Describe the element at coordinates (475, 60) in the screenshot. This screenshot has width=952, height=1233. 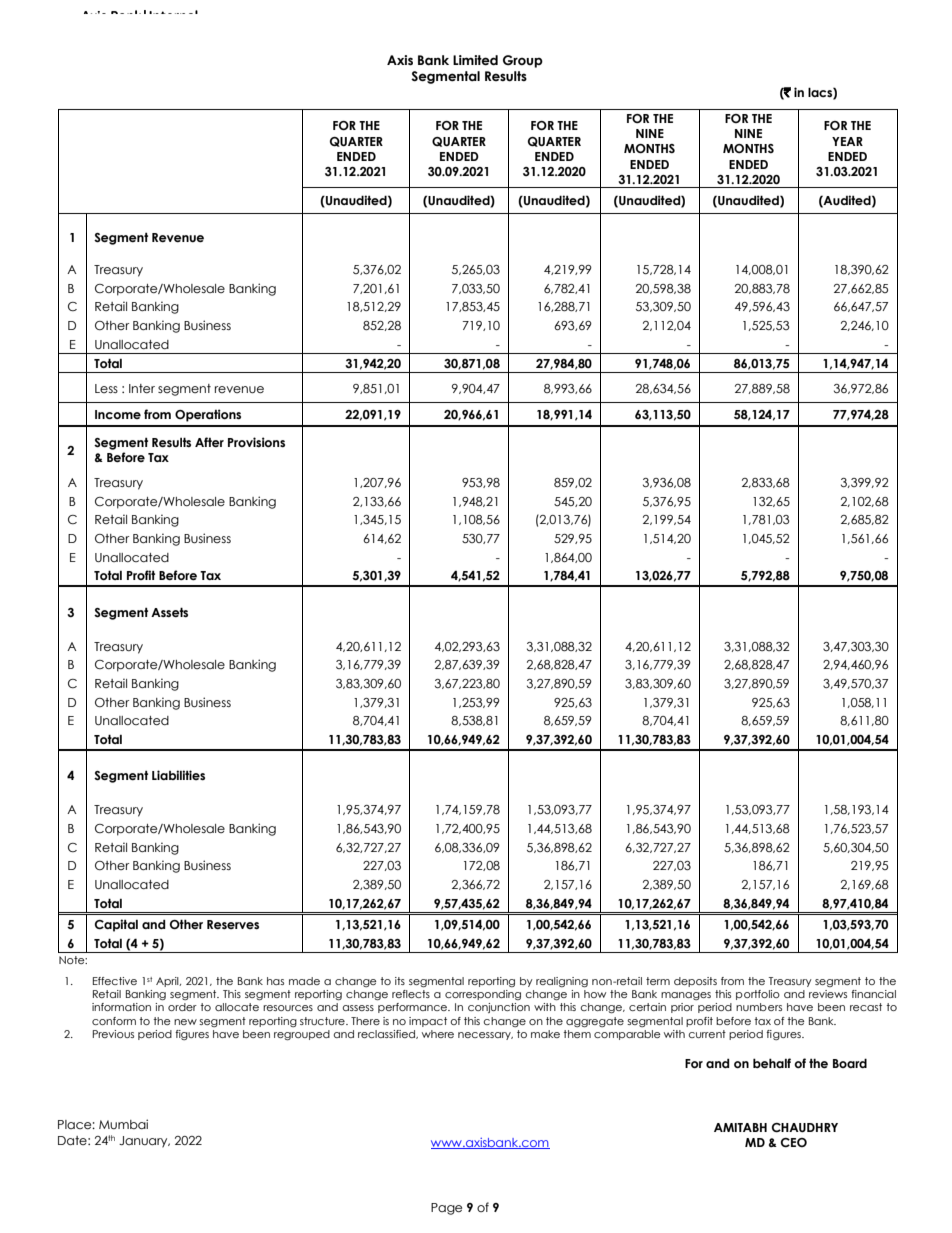
I see `Limited` at that location.
